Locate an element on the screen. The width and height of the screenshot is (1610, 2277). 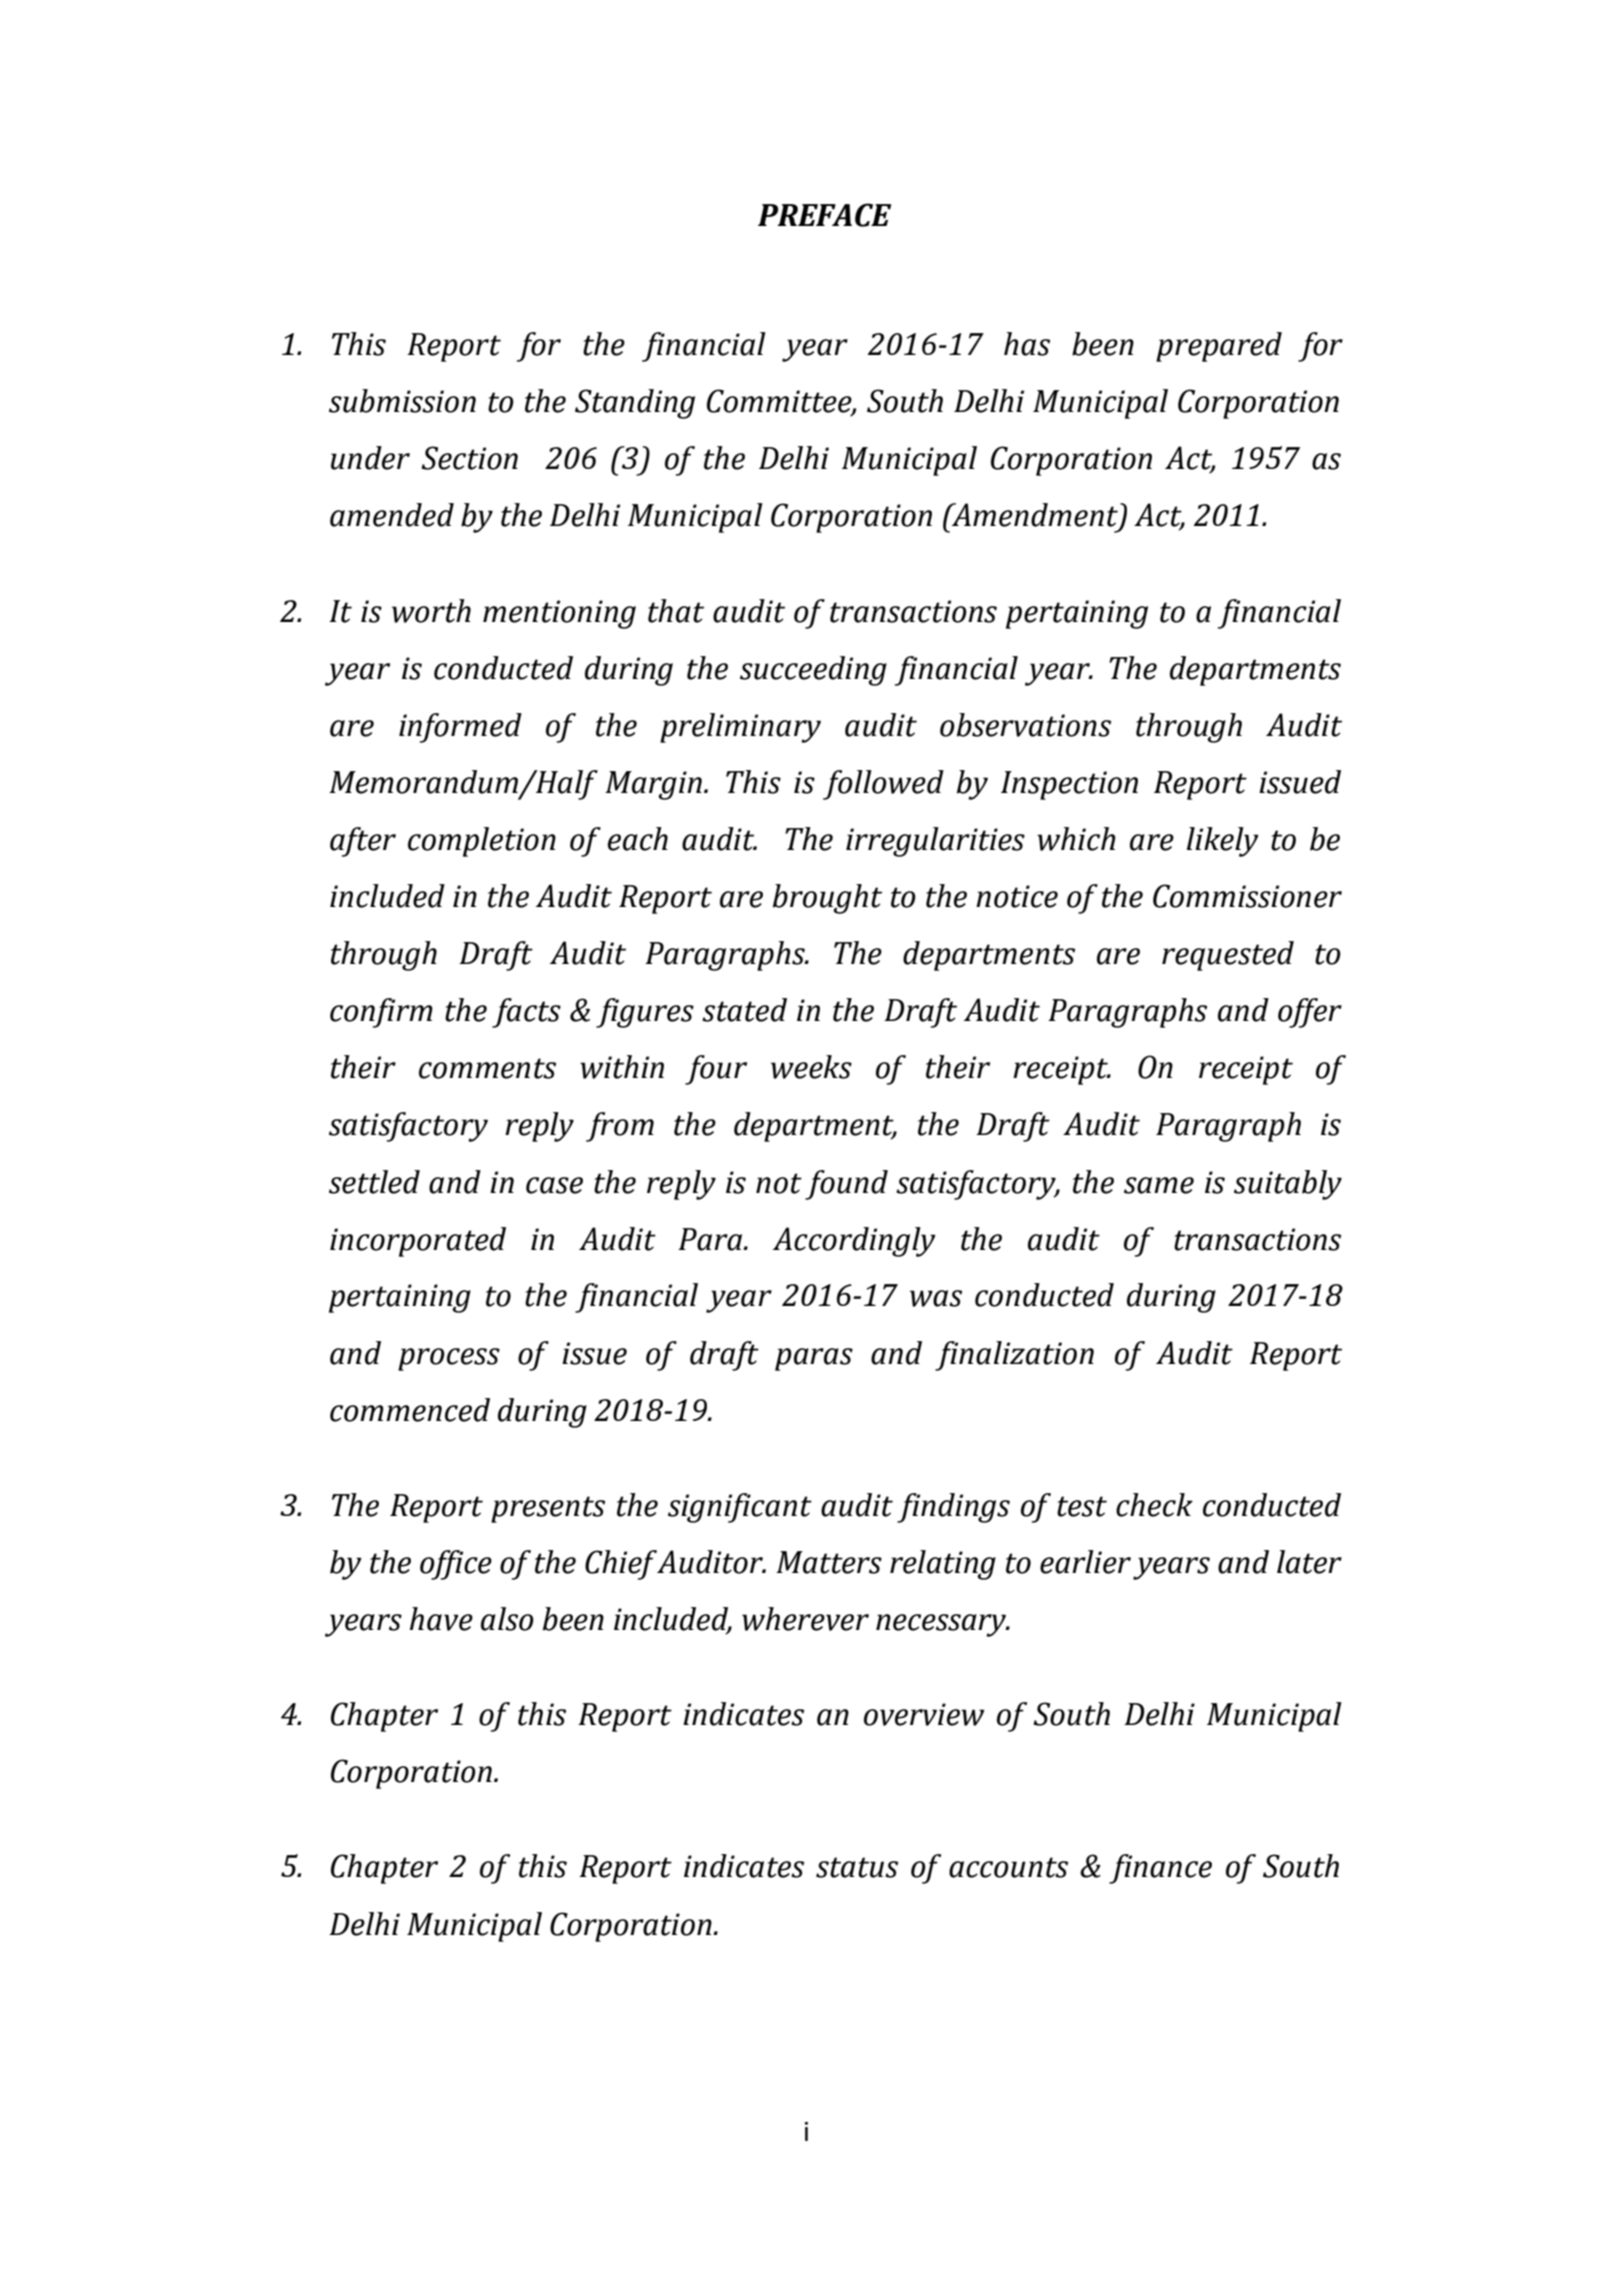
requested is located at coordinates (1228, 956).
